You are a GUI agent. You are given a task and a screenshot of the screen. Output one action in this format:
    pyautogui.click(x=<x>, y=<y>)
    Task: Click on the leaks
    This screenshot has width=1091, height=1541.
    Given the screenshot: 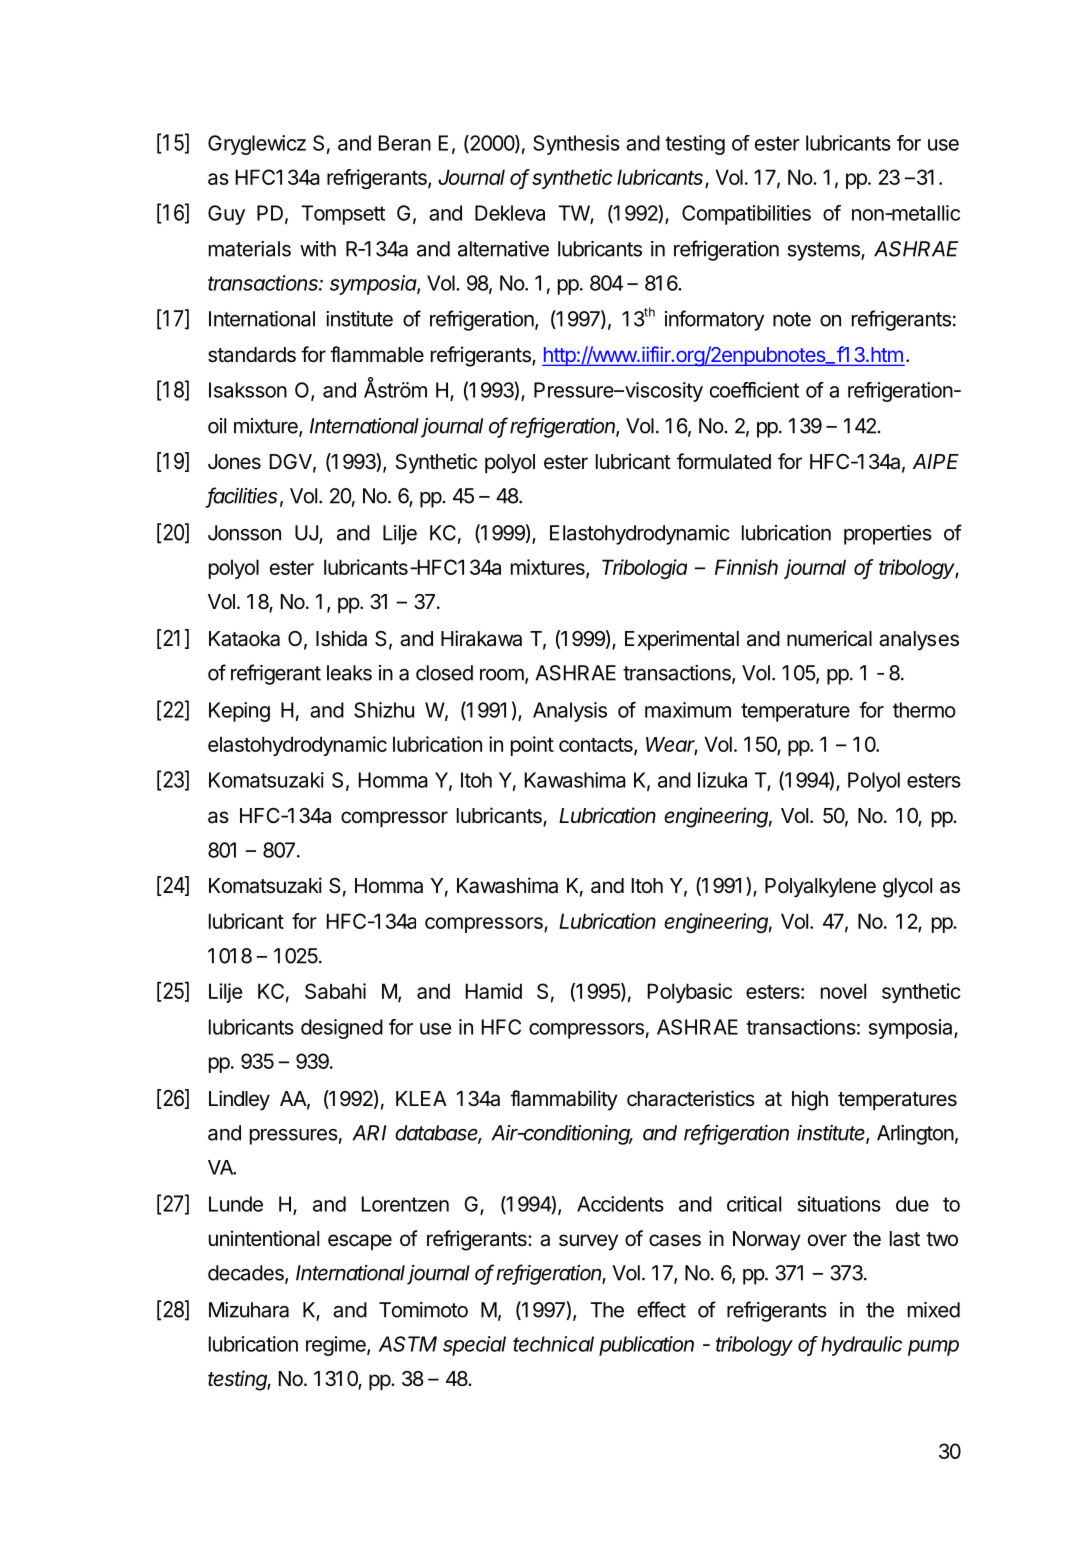 What is the action you would take?
    pyautogui.click(x=349, y=673)
